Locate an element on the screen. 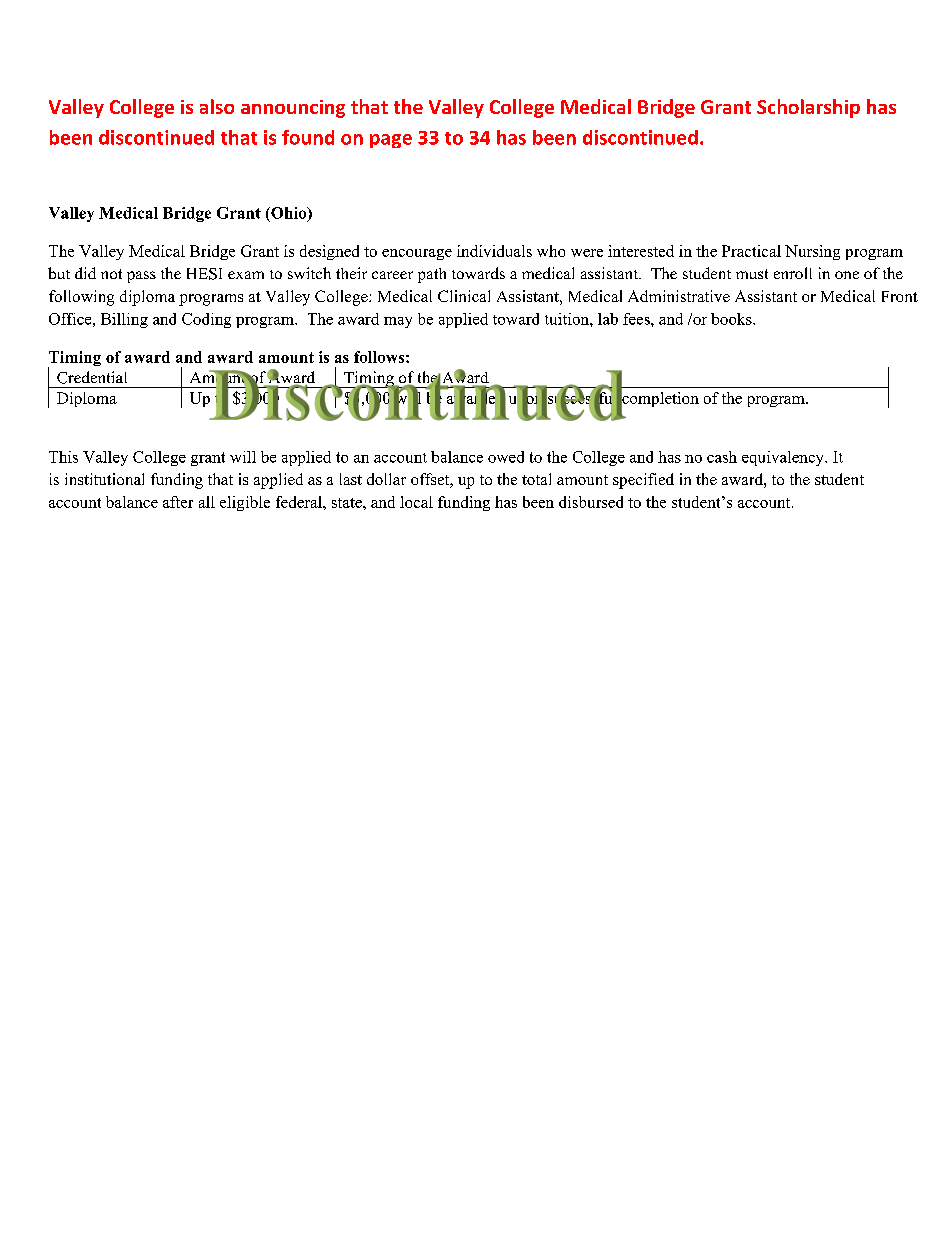 The image size is (952, 1233). after is located at coordinates (178, 502).
